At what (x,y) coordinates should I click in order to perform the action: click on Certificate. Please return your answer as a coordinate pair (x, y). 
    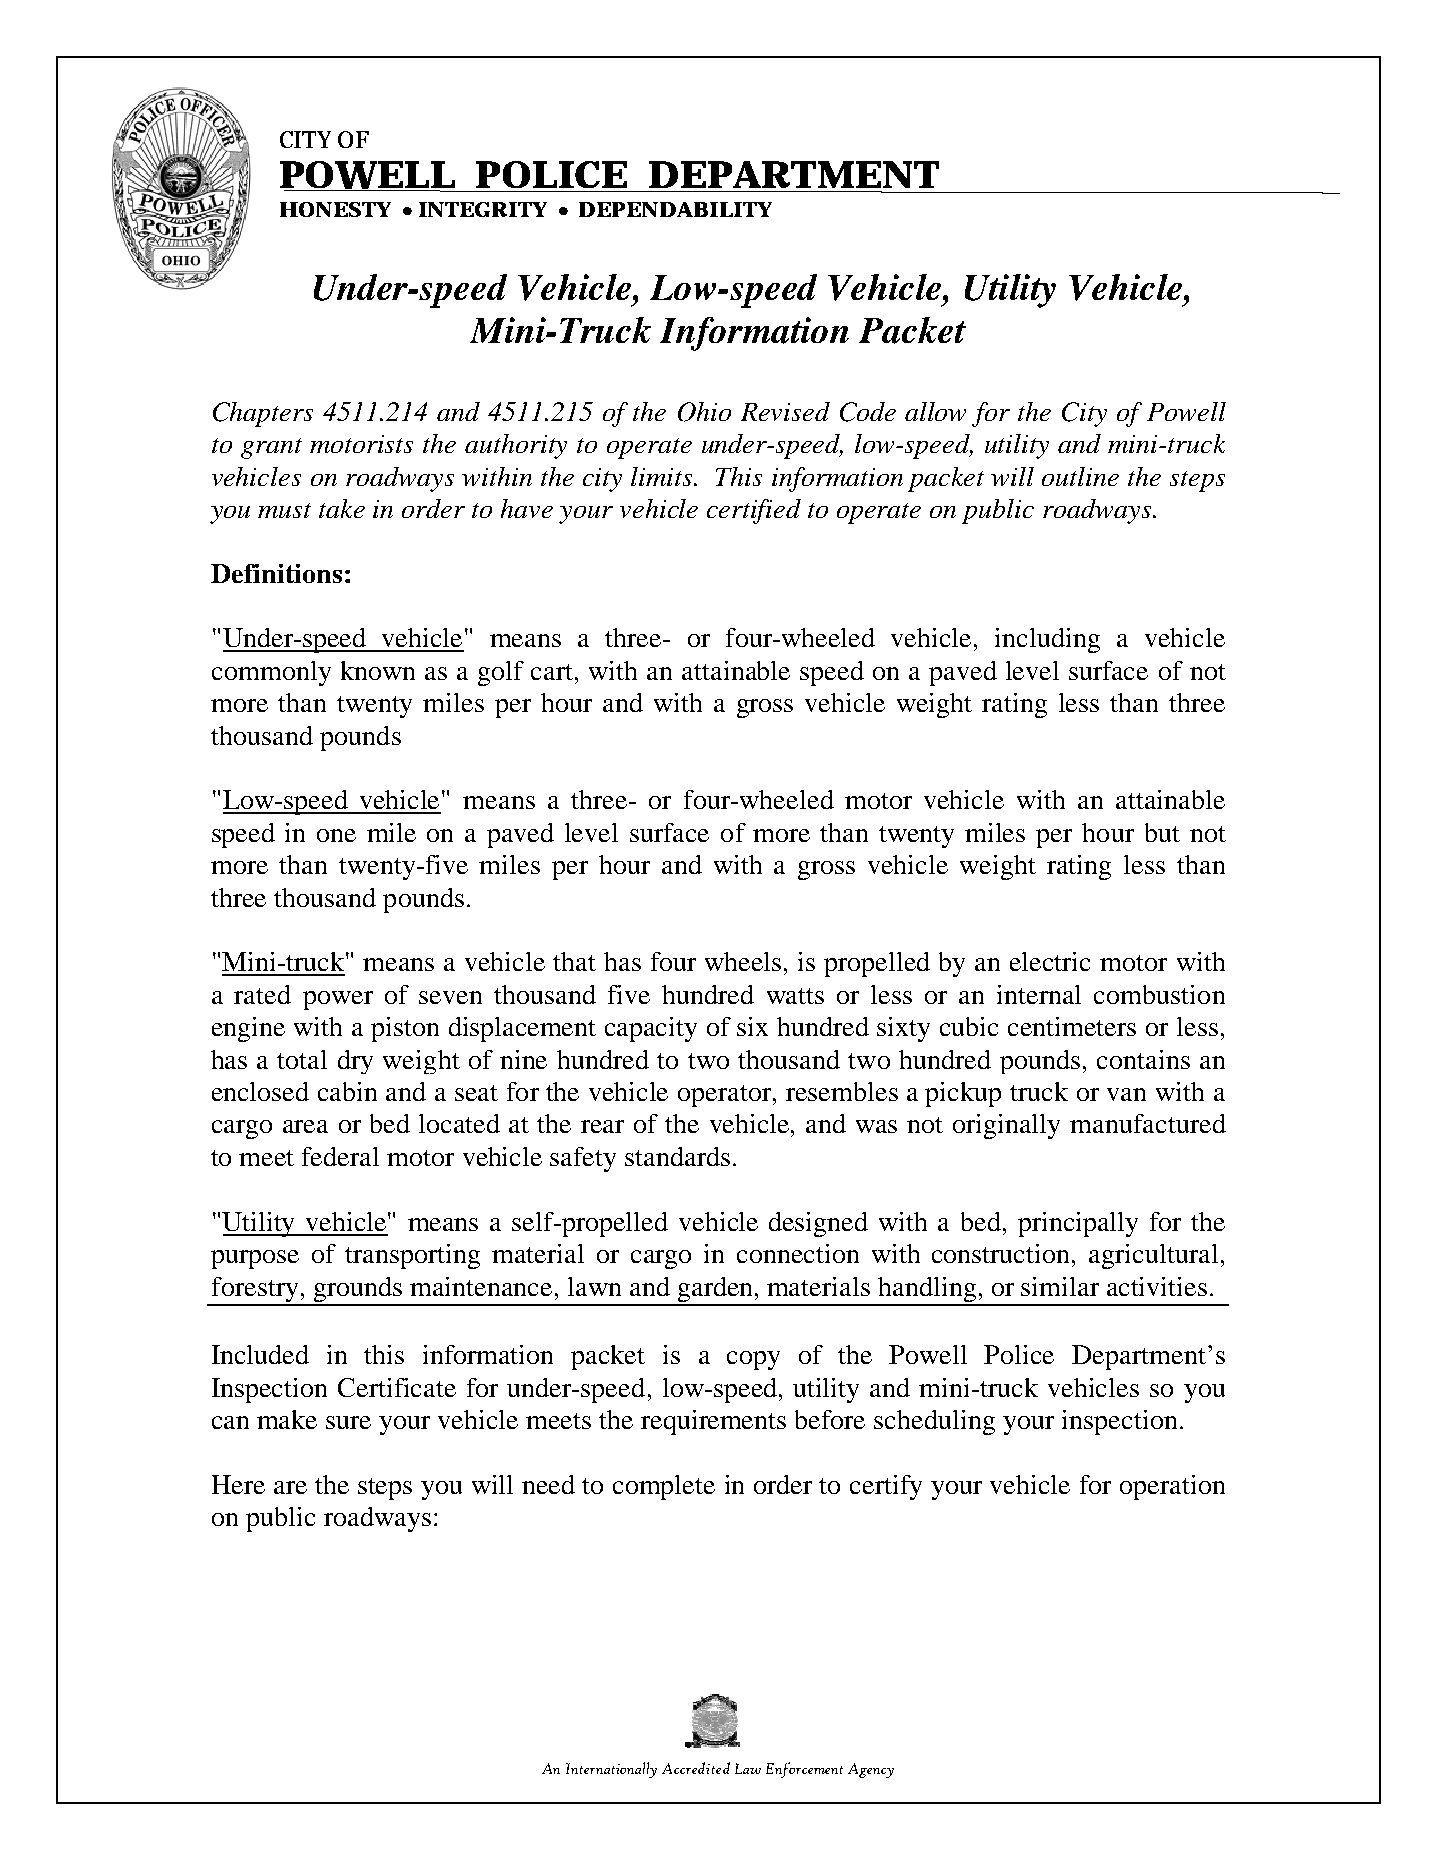
    Looking at the image, I should click on (397, 1387).
